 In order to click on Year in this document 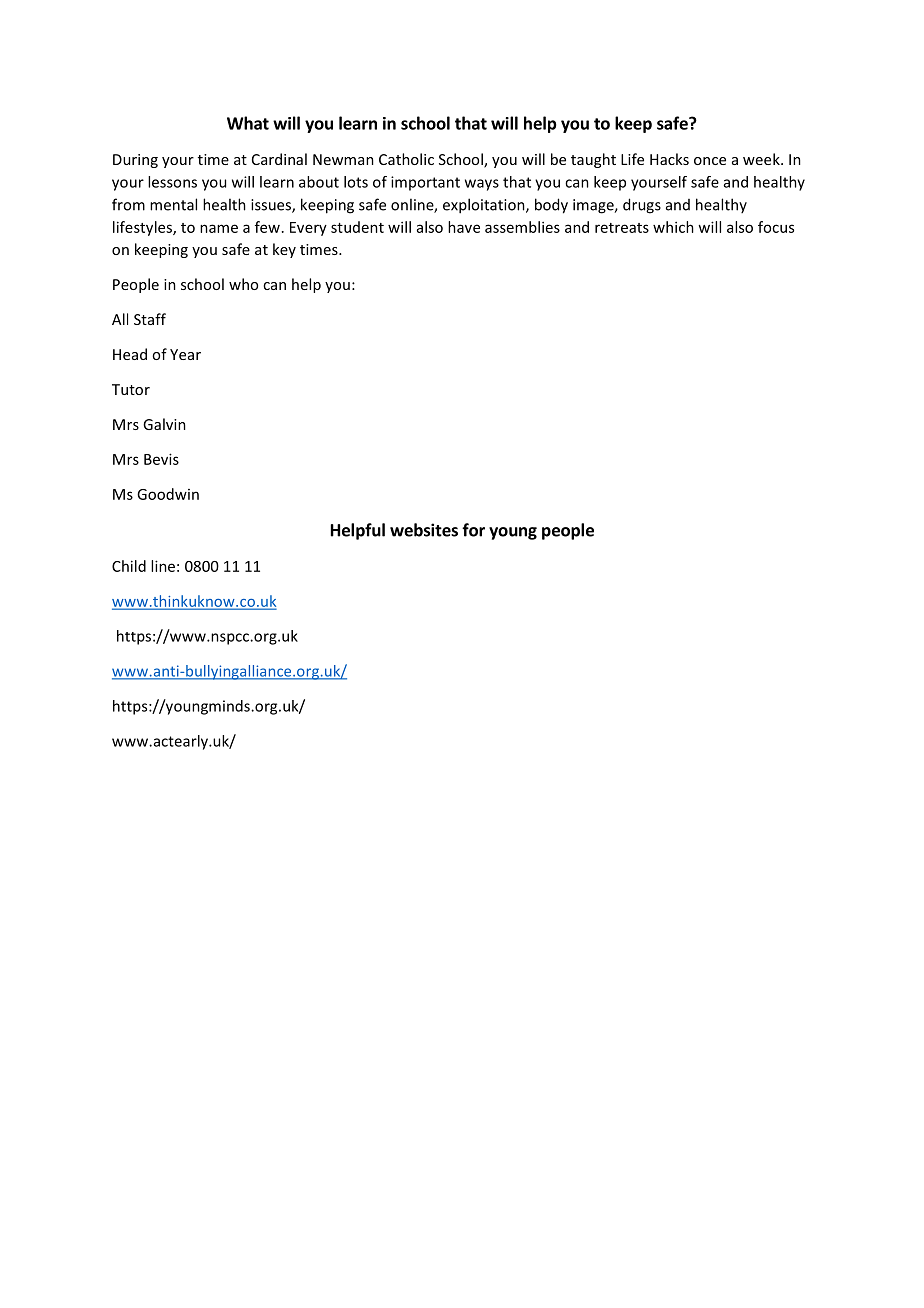, I will do `click(185, 354)`.
